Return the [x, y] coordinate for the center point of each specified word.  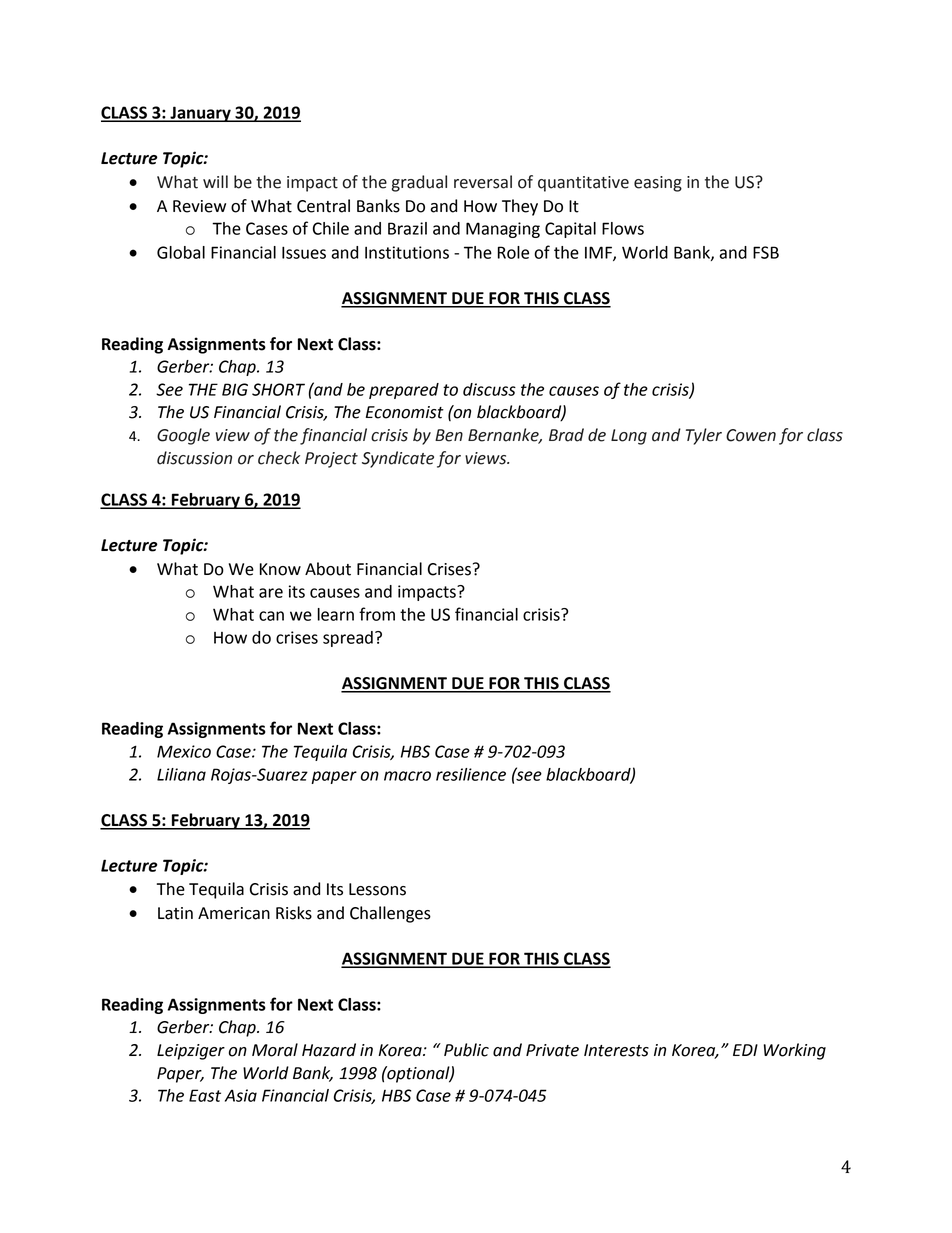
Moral [275, 1050]
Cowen [751, 435]
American [234, 913]
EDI [745, 1050]
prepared [404, 391]
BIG [235, 389]
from [377, 614]
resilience [471, 774]
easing [658, 184]
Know [280, 569]
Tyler [704, 436]
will [215, 181]
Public [466, 1050]
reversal [483, 182]
